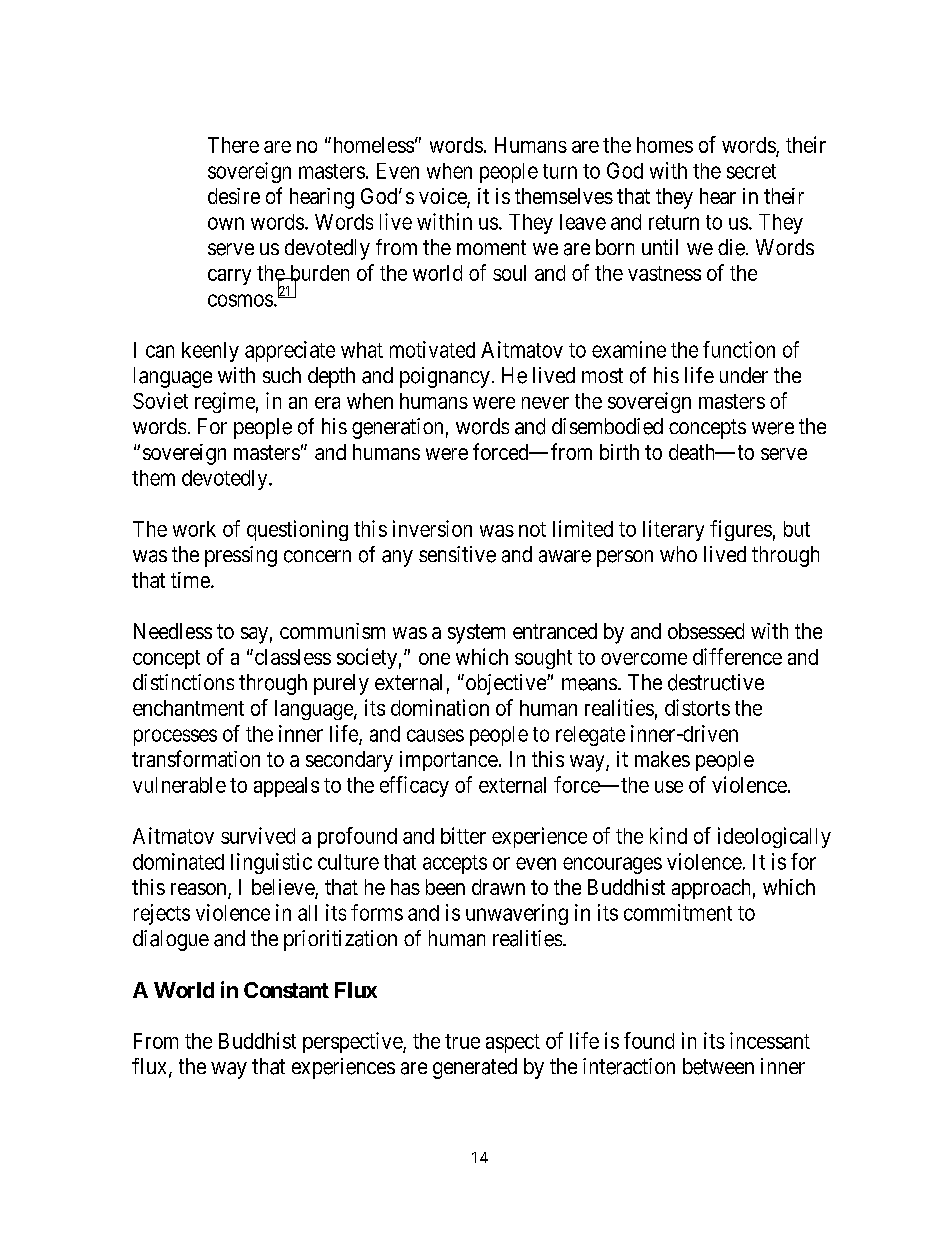  What do you see at coordinates (190, 580) in the image?
I see `time` at bounding box center [190, 580].
